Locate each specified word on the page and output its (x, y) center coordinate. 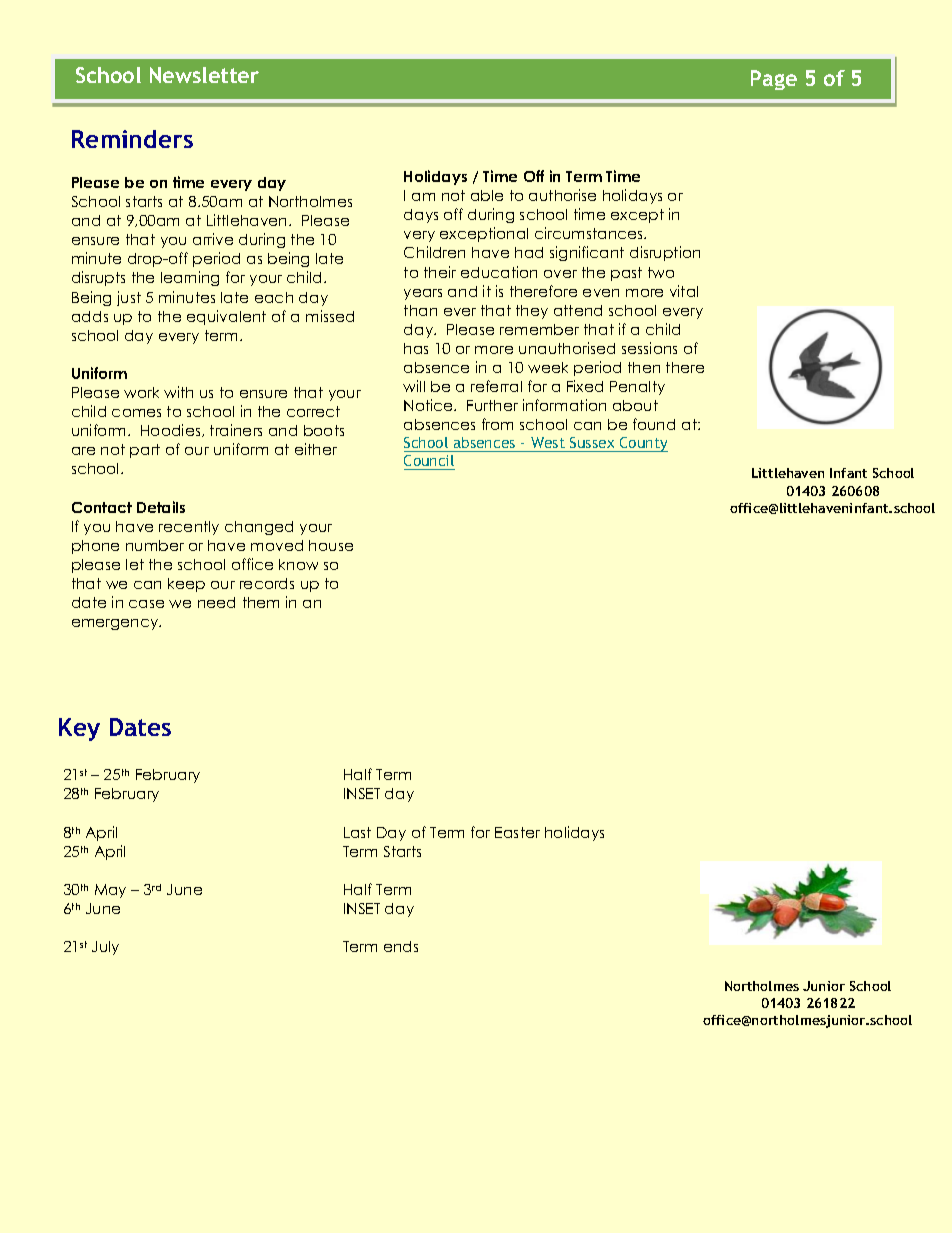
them (261, 602)
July (105, 948)
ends (401, 946)
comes (136, 413)
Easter (517, 832)
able (487, 195)
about (635, 405)
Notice (430, 405)
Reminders (132, 139)
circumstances (590, 233)
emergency (116, 624)
